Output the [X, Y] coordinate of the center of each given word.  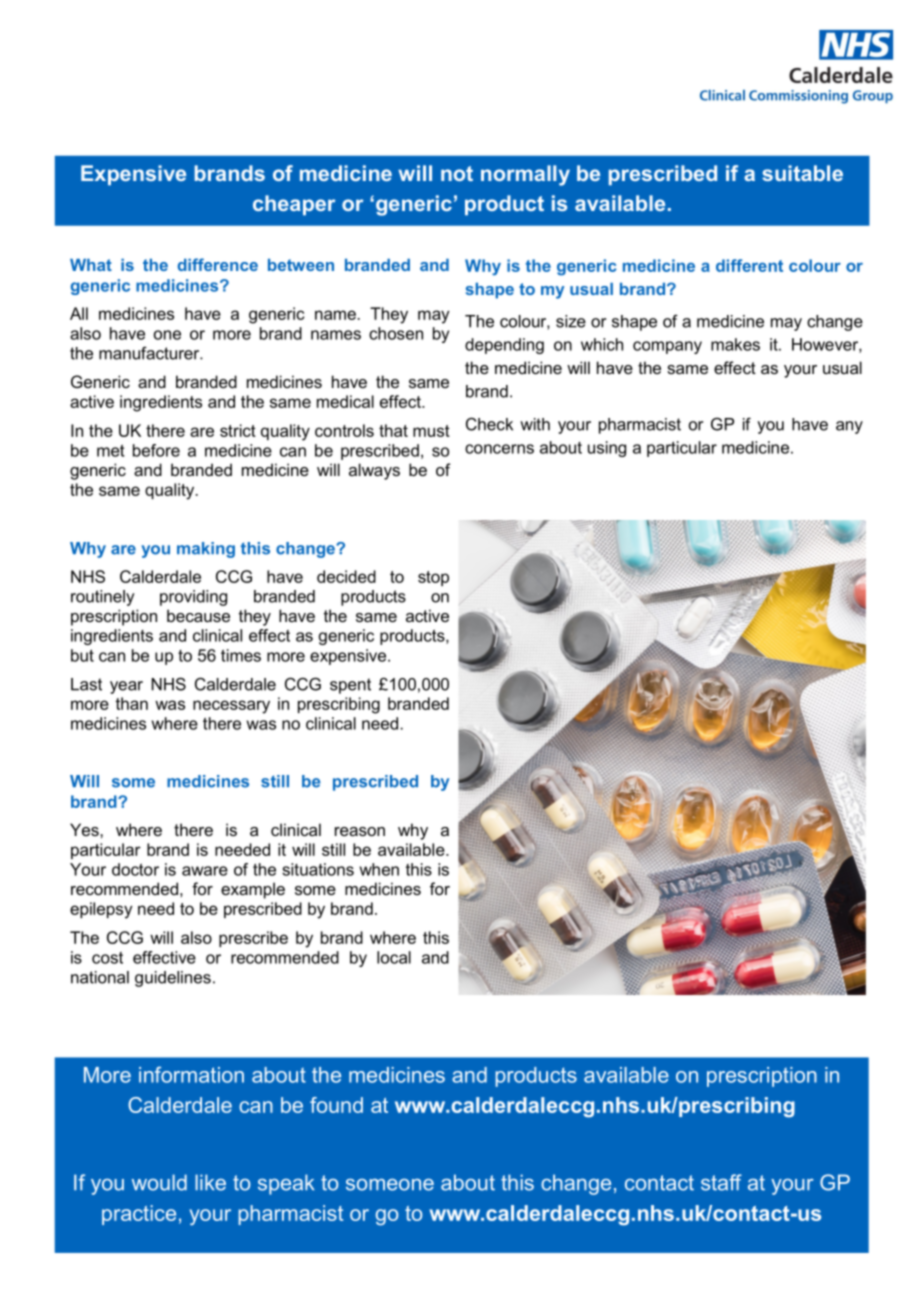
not [457, 173]
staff [721, 1182]
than [131, 703]
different [749, 265]
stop [433, 578]
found [336, 1105]
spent [350, 686]
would [159, 1182]
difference [218, 264]
